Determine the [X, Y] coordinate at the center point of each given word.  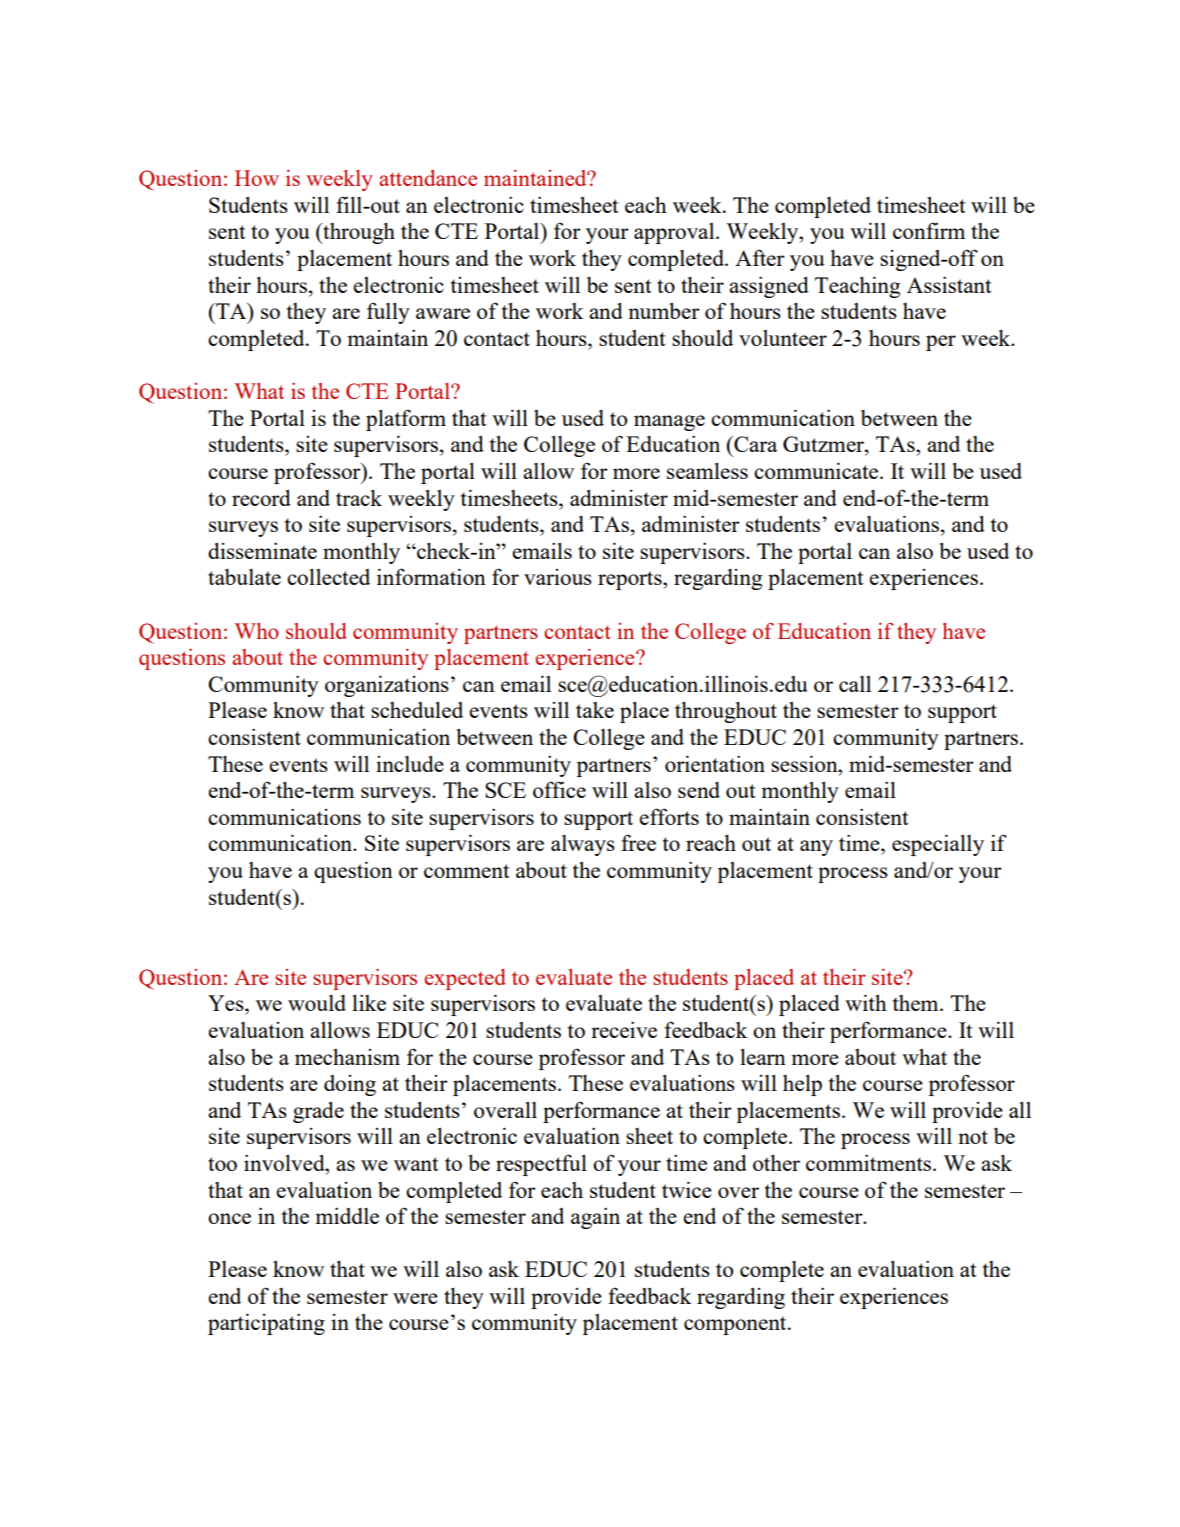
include [410, 764]
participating [266, 1324]
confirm [929, 230]
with [866, 1002]
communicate [817, 470]
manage [669, 423]
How [257, 178]
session [805, 763]
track [359, 498]
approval [675, 233]
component [736, 1325]
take [595, 710]
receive [624, 1029]
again [595, 1218]
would [317, 1003]
